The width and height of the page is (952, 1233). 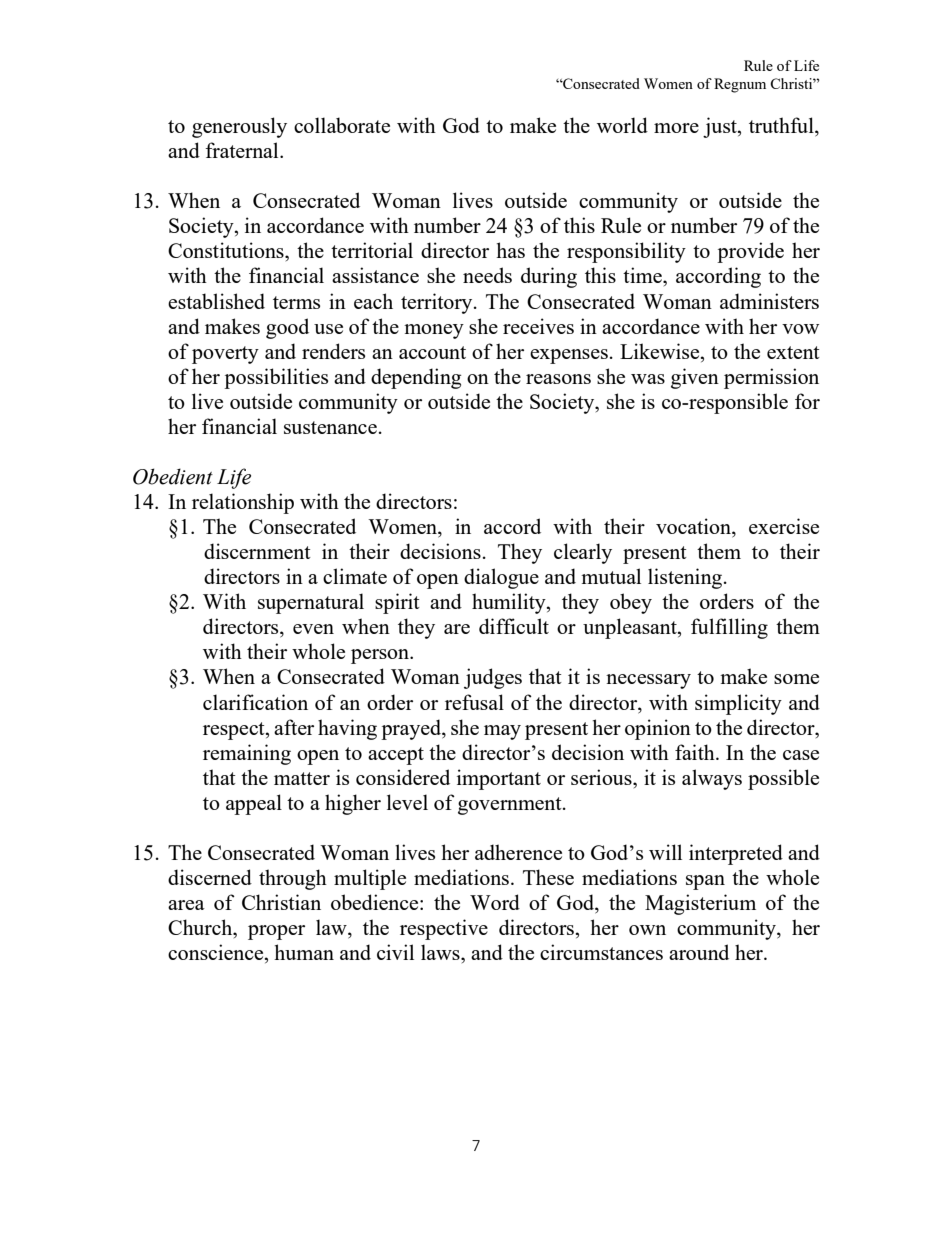 I want to click on simplicity, so click(x=738, y=704).
